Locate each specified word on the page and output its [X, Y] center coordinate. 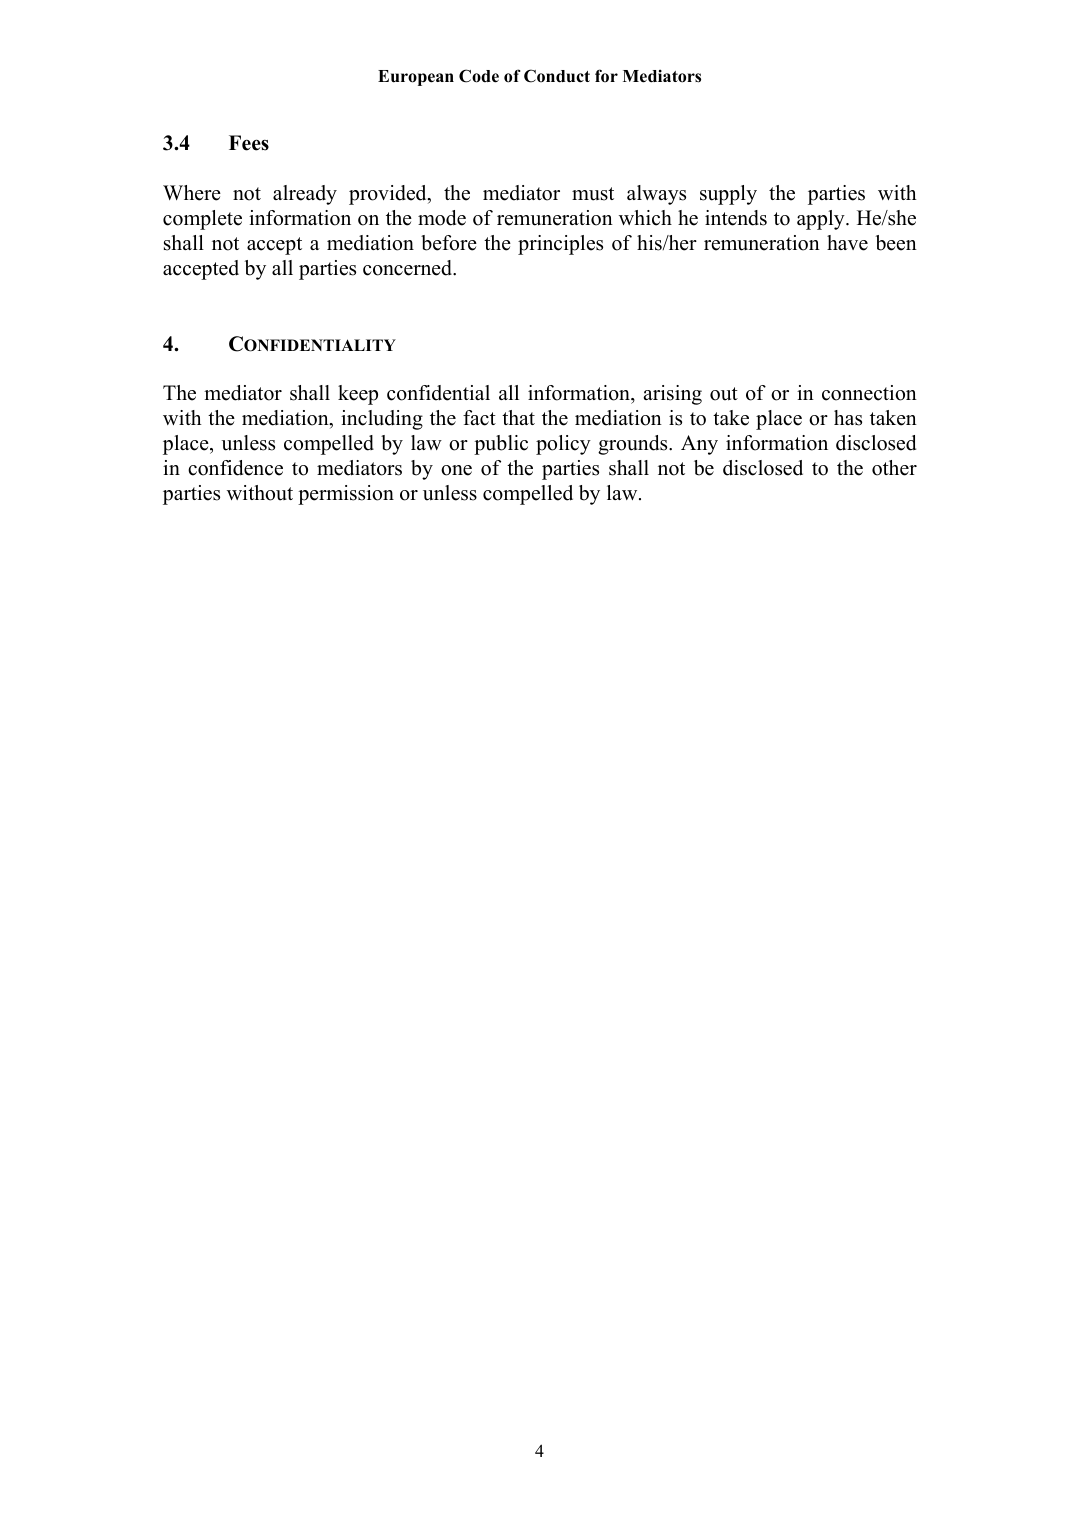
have [847, 243]
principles [560, 245]
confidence [235, 468]
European [416, 78]
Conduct [557, 76]
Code [479, 76]
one [456, 470]
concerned [408, 268]
